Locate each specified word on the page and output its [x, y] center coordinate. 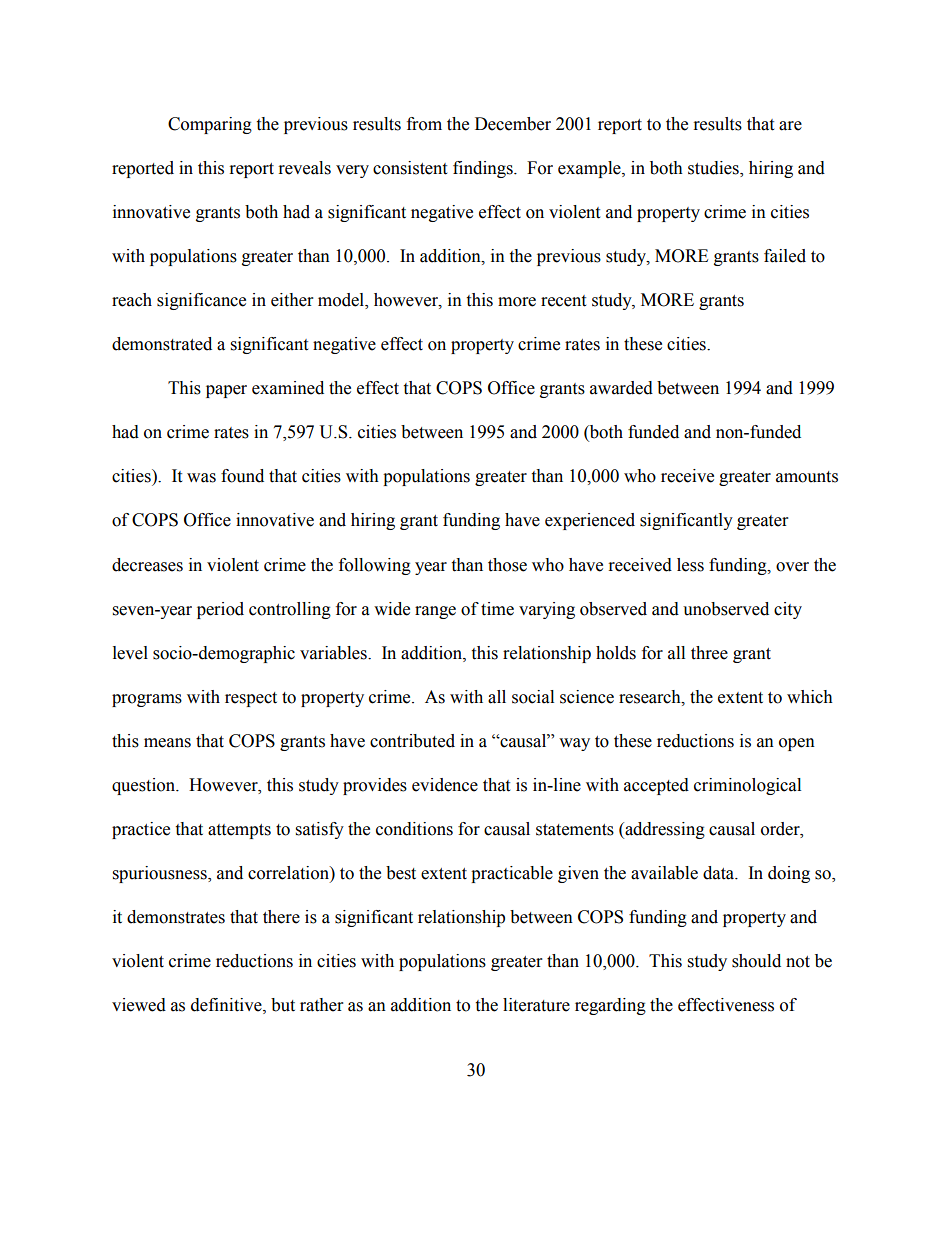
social [533, 697]
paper [226, 391]
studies [714, 168]
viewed [139, 1005]
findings [484, 169]
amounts [807, 477]
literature [536, 1005]
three [709, 653]
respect [251, 699]
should [756, 961]
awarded [621, 388]
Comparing [210, 125]
